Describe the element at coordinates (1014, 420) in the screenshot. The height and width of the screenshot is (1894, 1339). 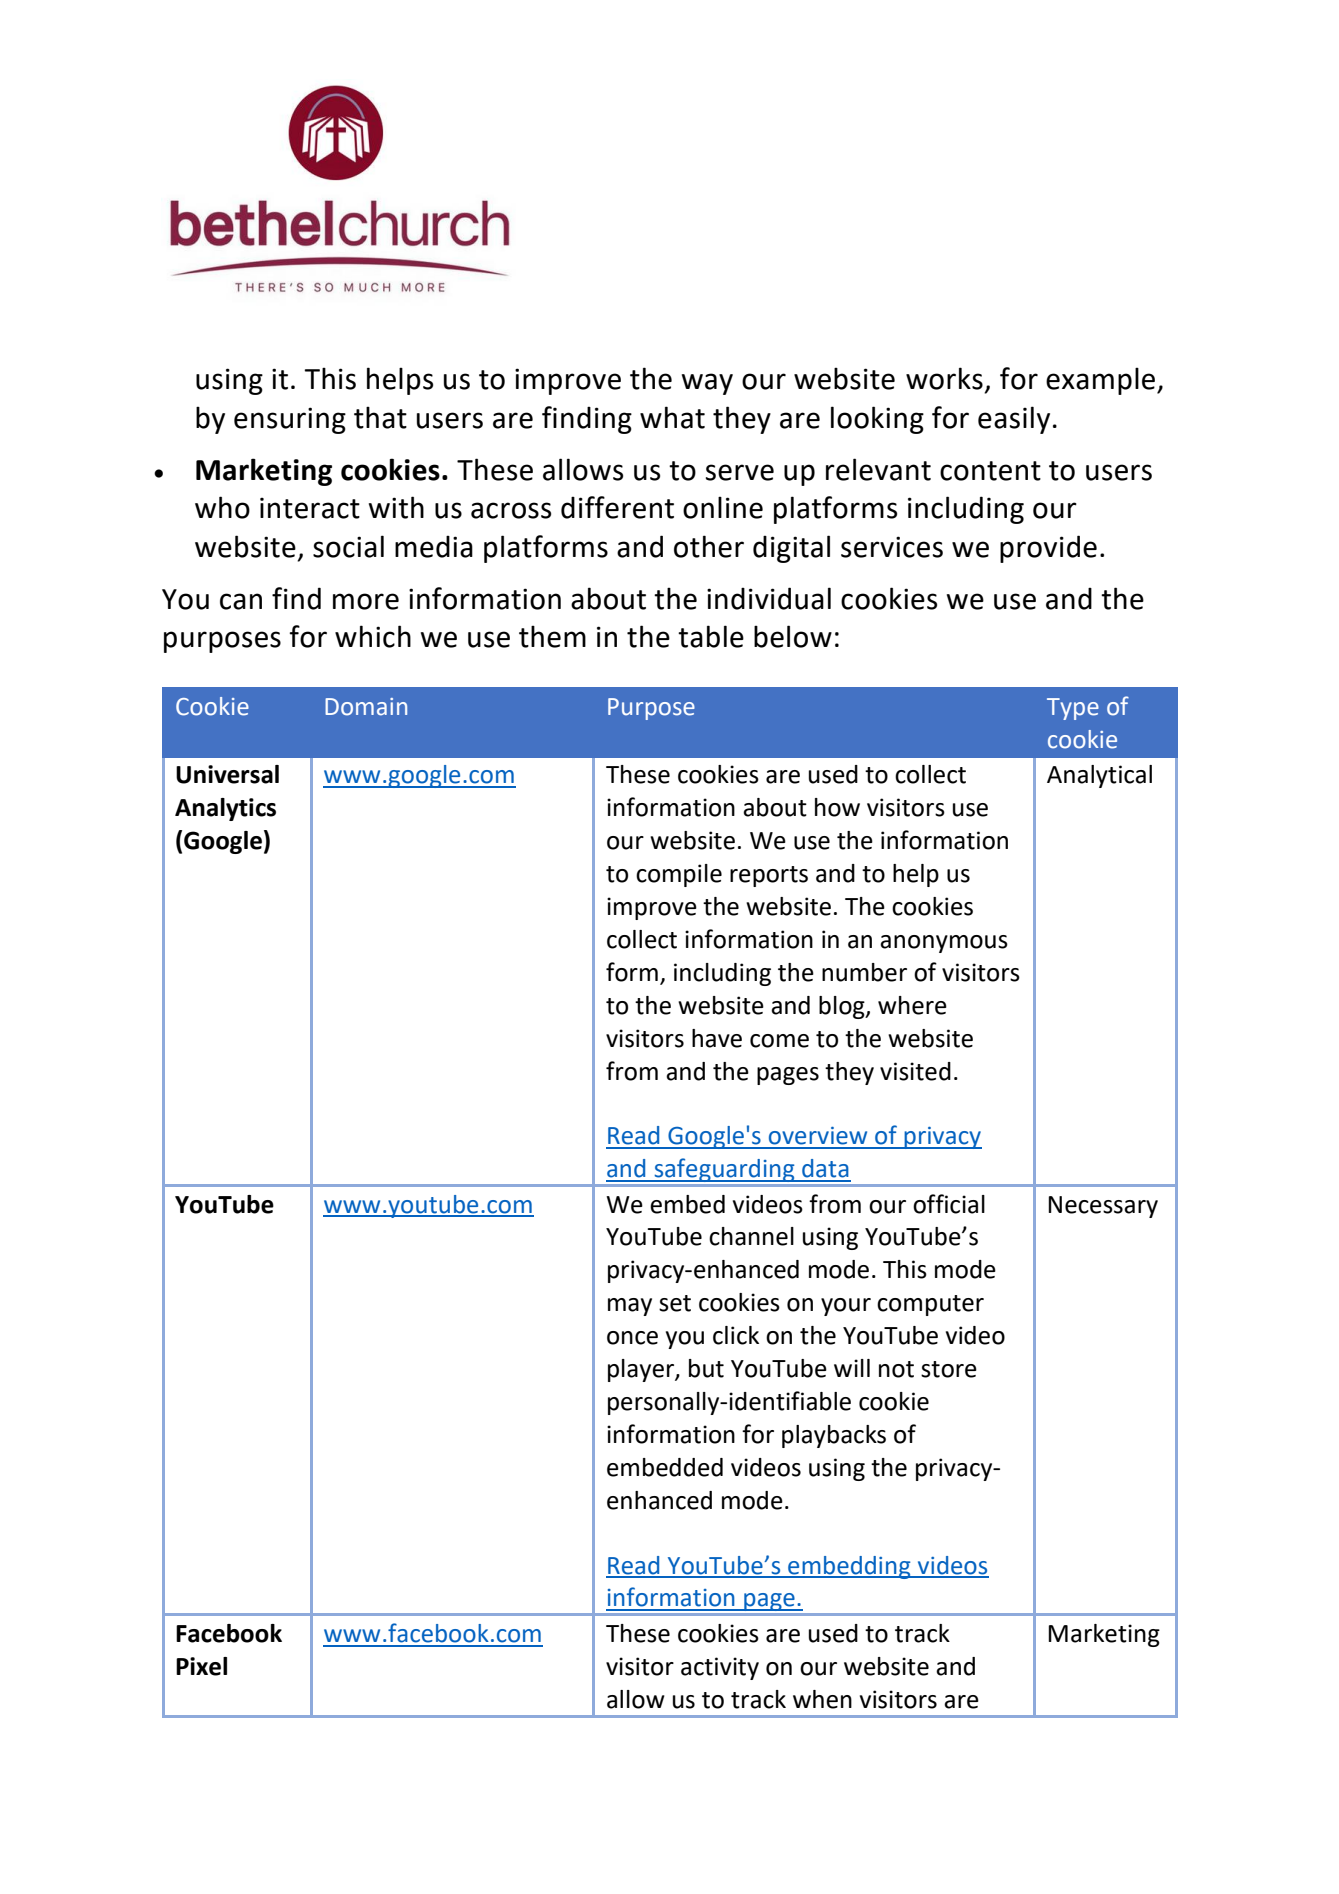
I see `easily` at that location.
